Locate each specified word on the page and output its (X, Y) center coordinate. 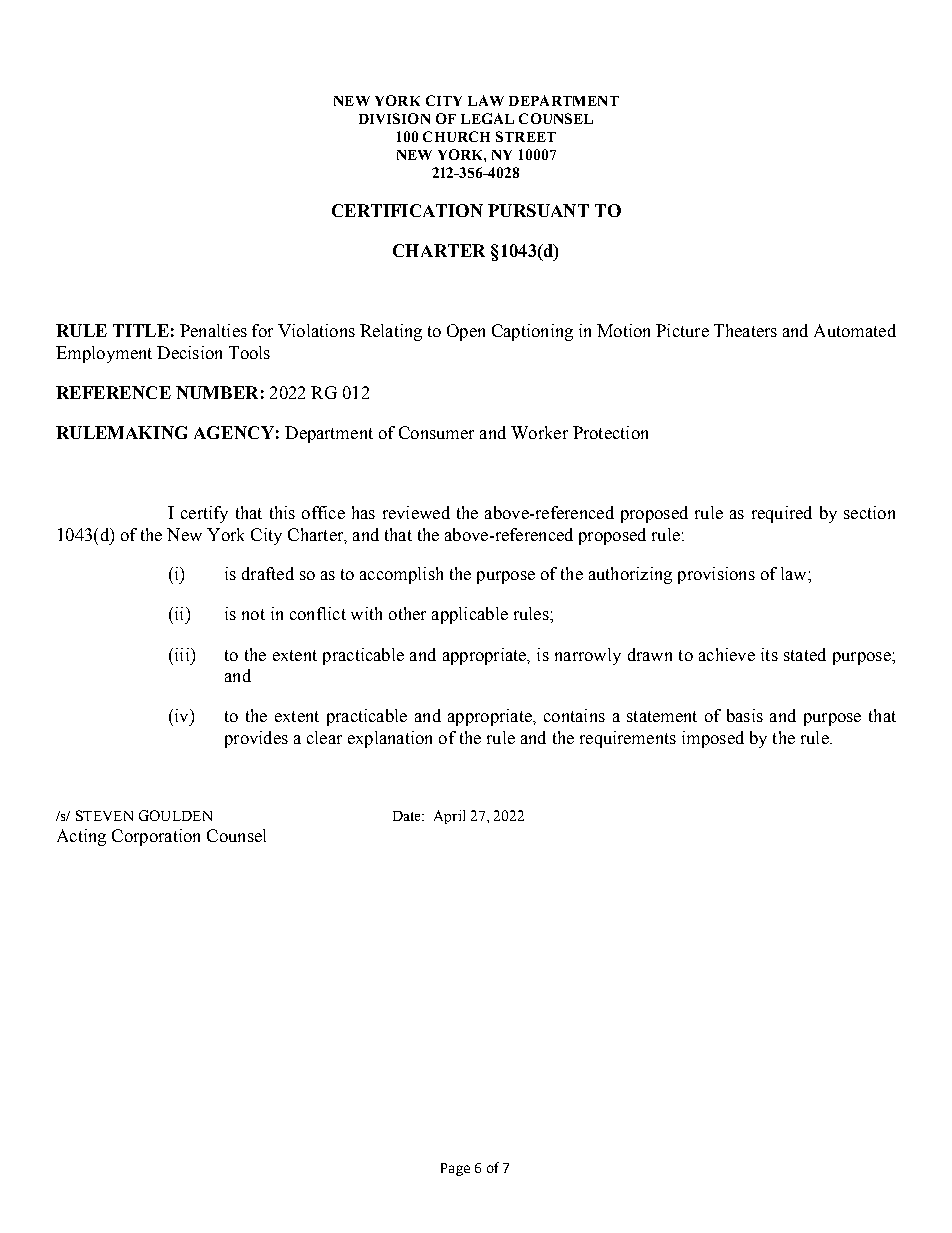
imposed (713, 739)
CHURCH (456, 136)
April (449, 817)
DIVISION (394, 118)
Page (455, 1169)
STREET (526, 136)
